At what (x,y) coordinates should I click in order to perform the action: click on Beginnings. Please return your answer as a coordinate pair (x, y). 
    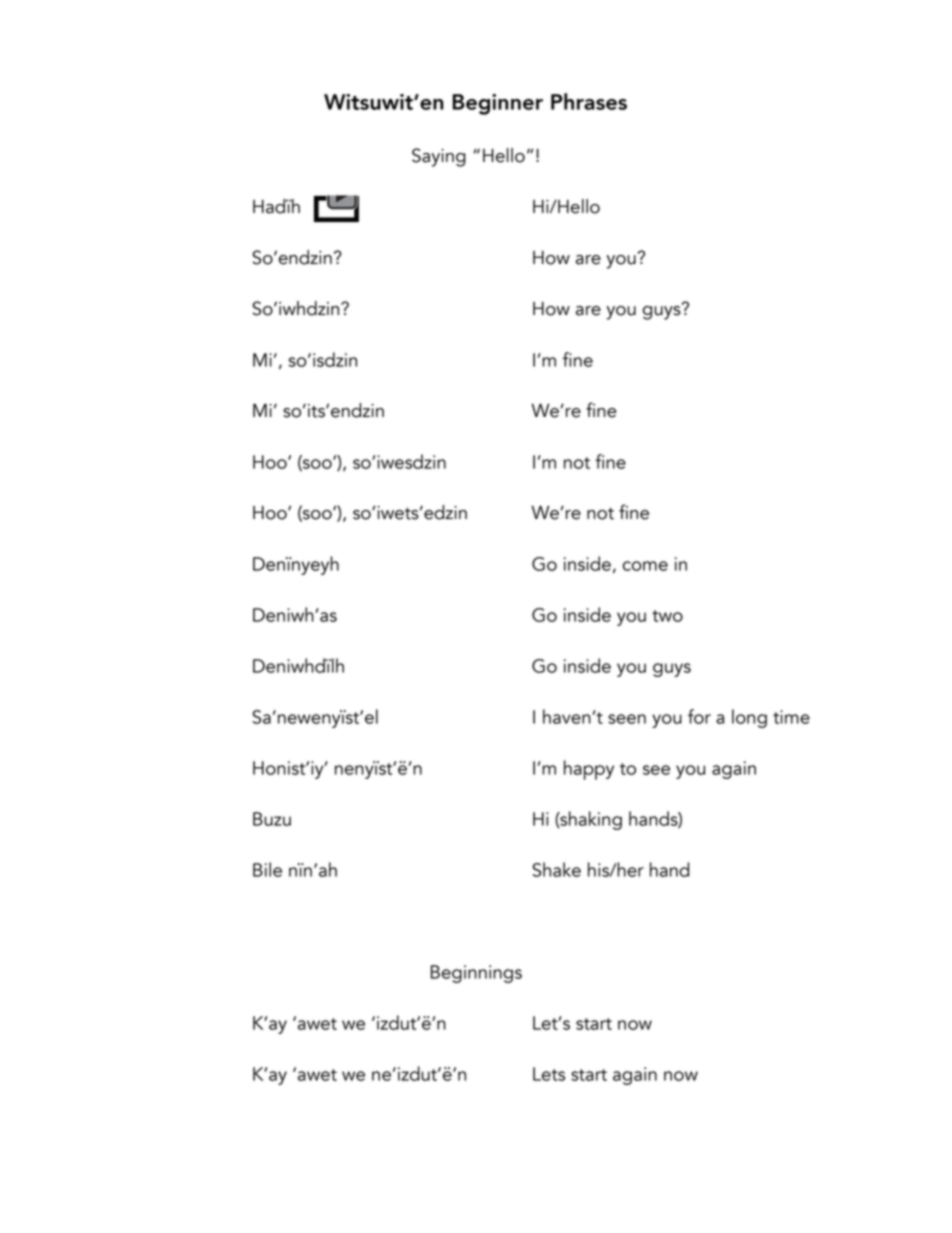
    Looking at the image, I should click on (476, 974).
